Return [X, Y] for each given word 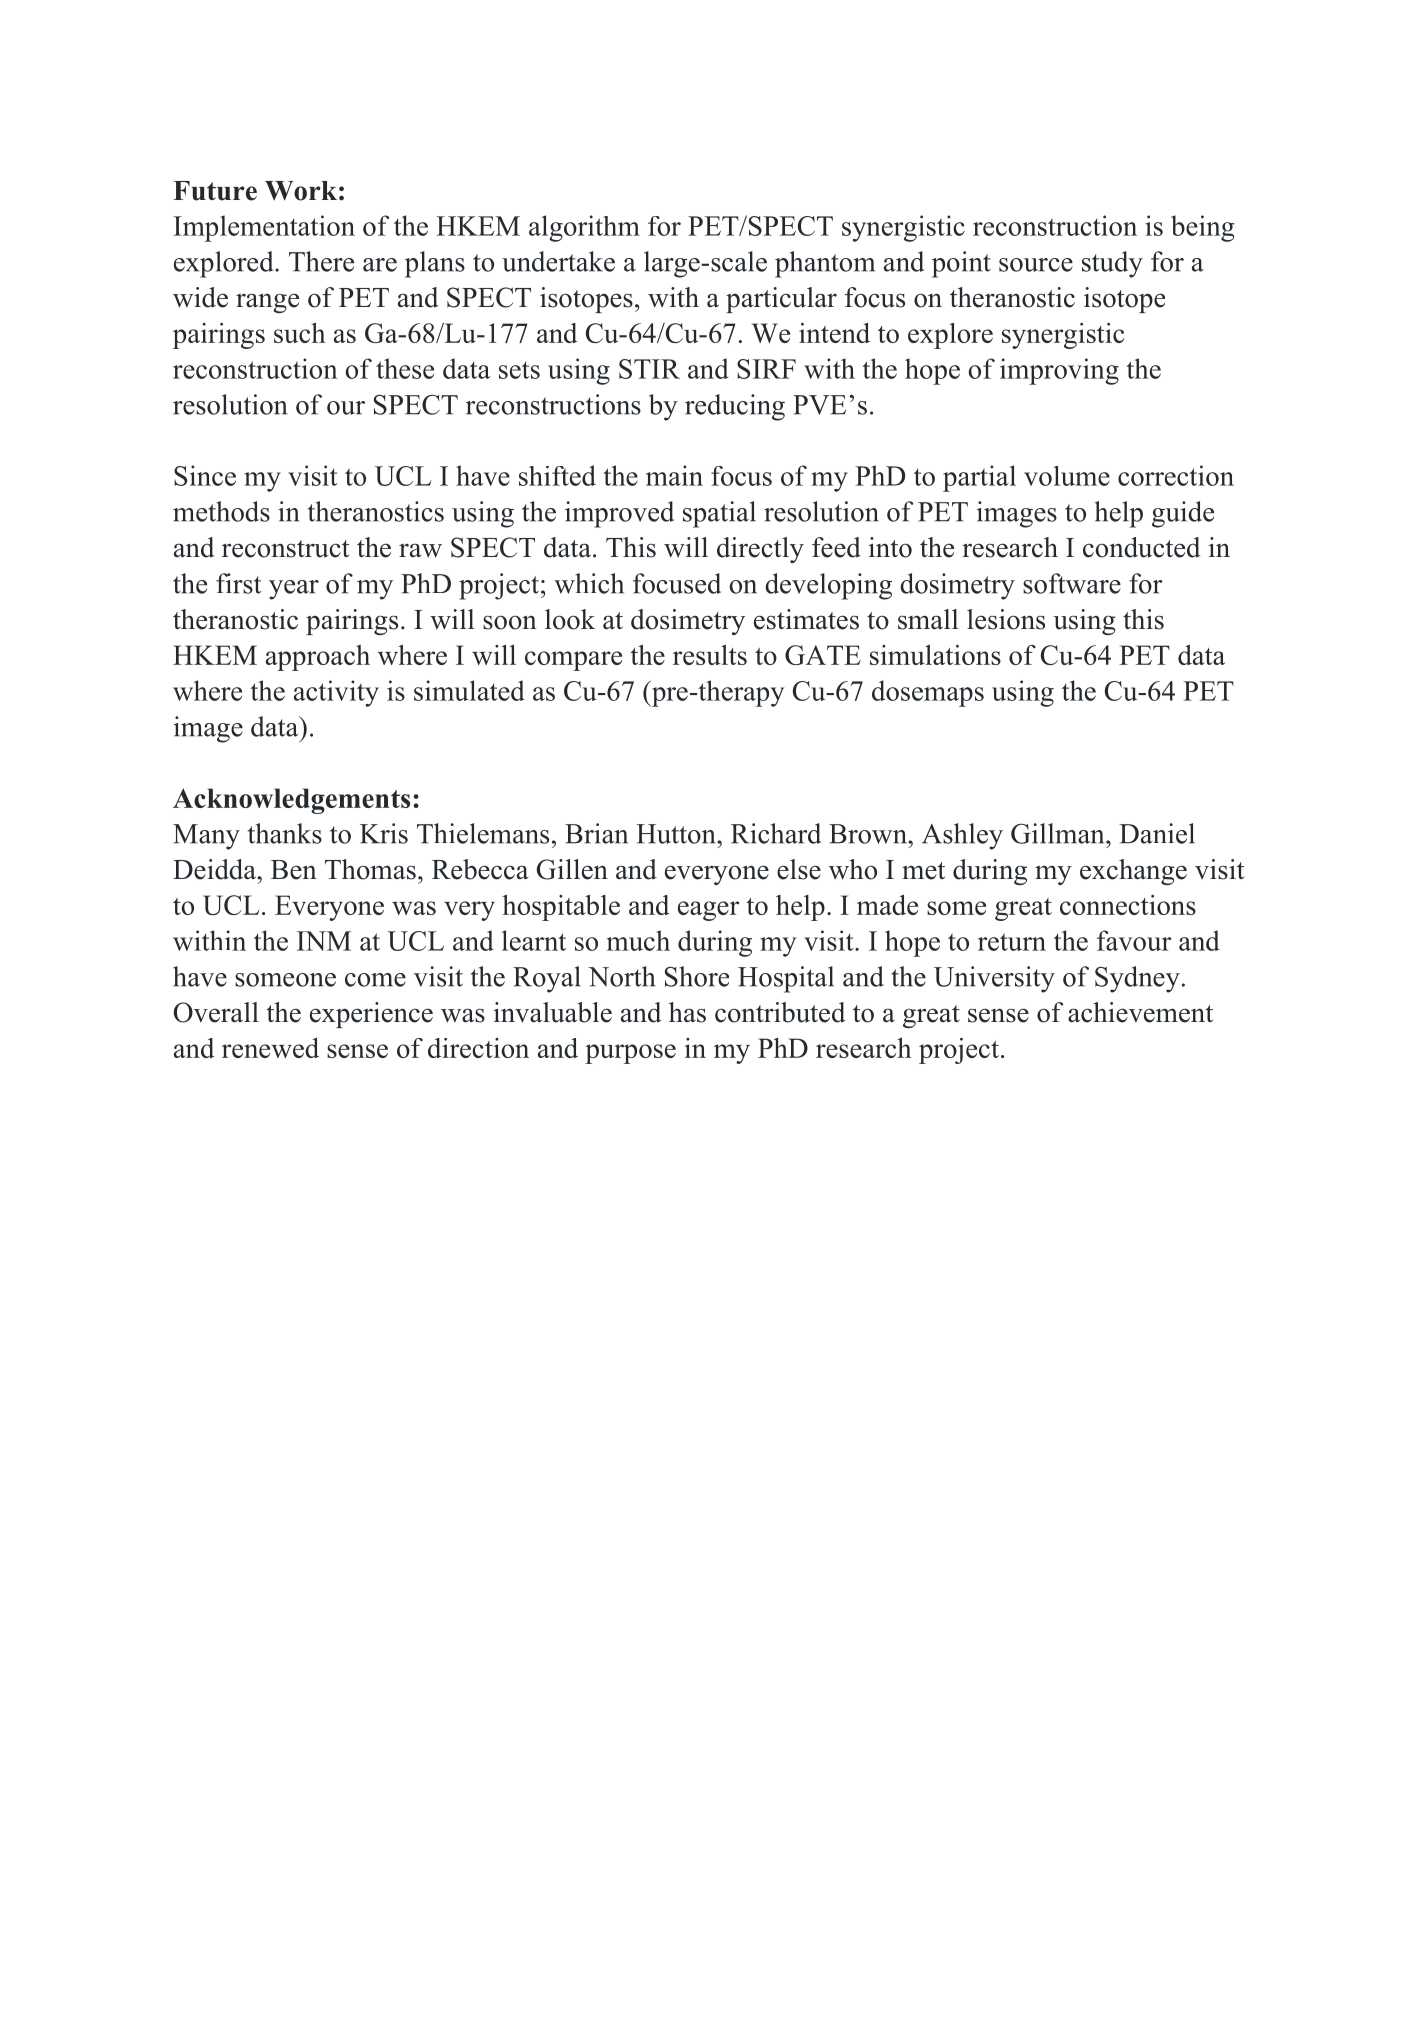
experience [371, 1015]
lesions [1006, 619]
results [710, 655]
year [294, 590]
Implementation [264, 228]
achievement [1140, 1012]
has [687, 1012]
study [1112, 264]
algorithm [584, 228]
